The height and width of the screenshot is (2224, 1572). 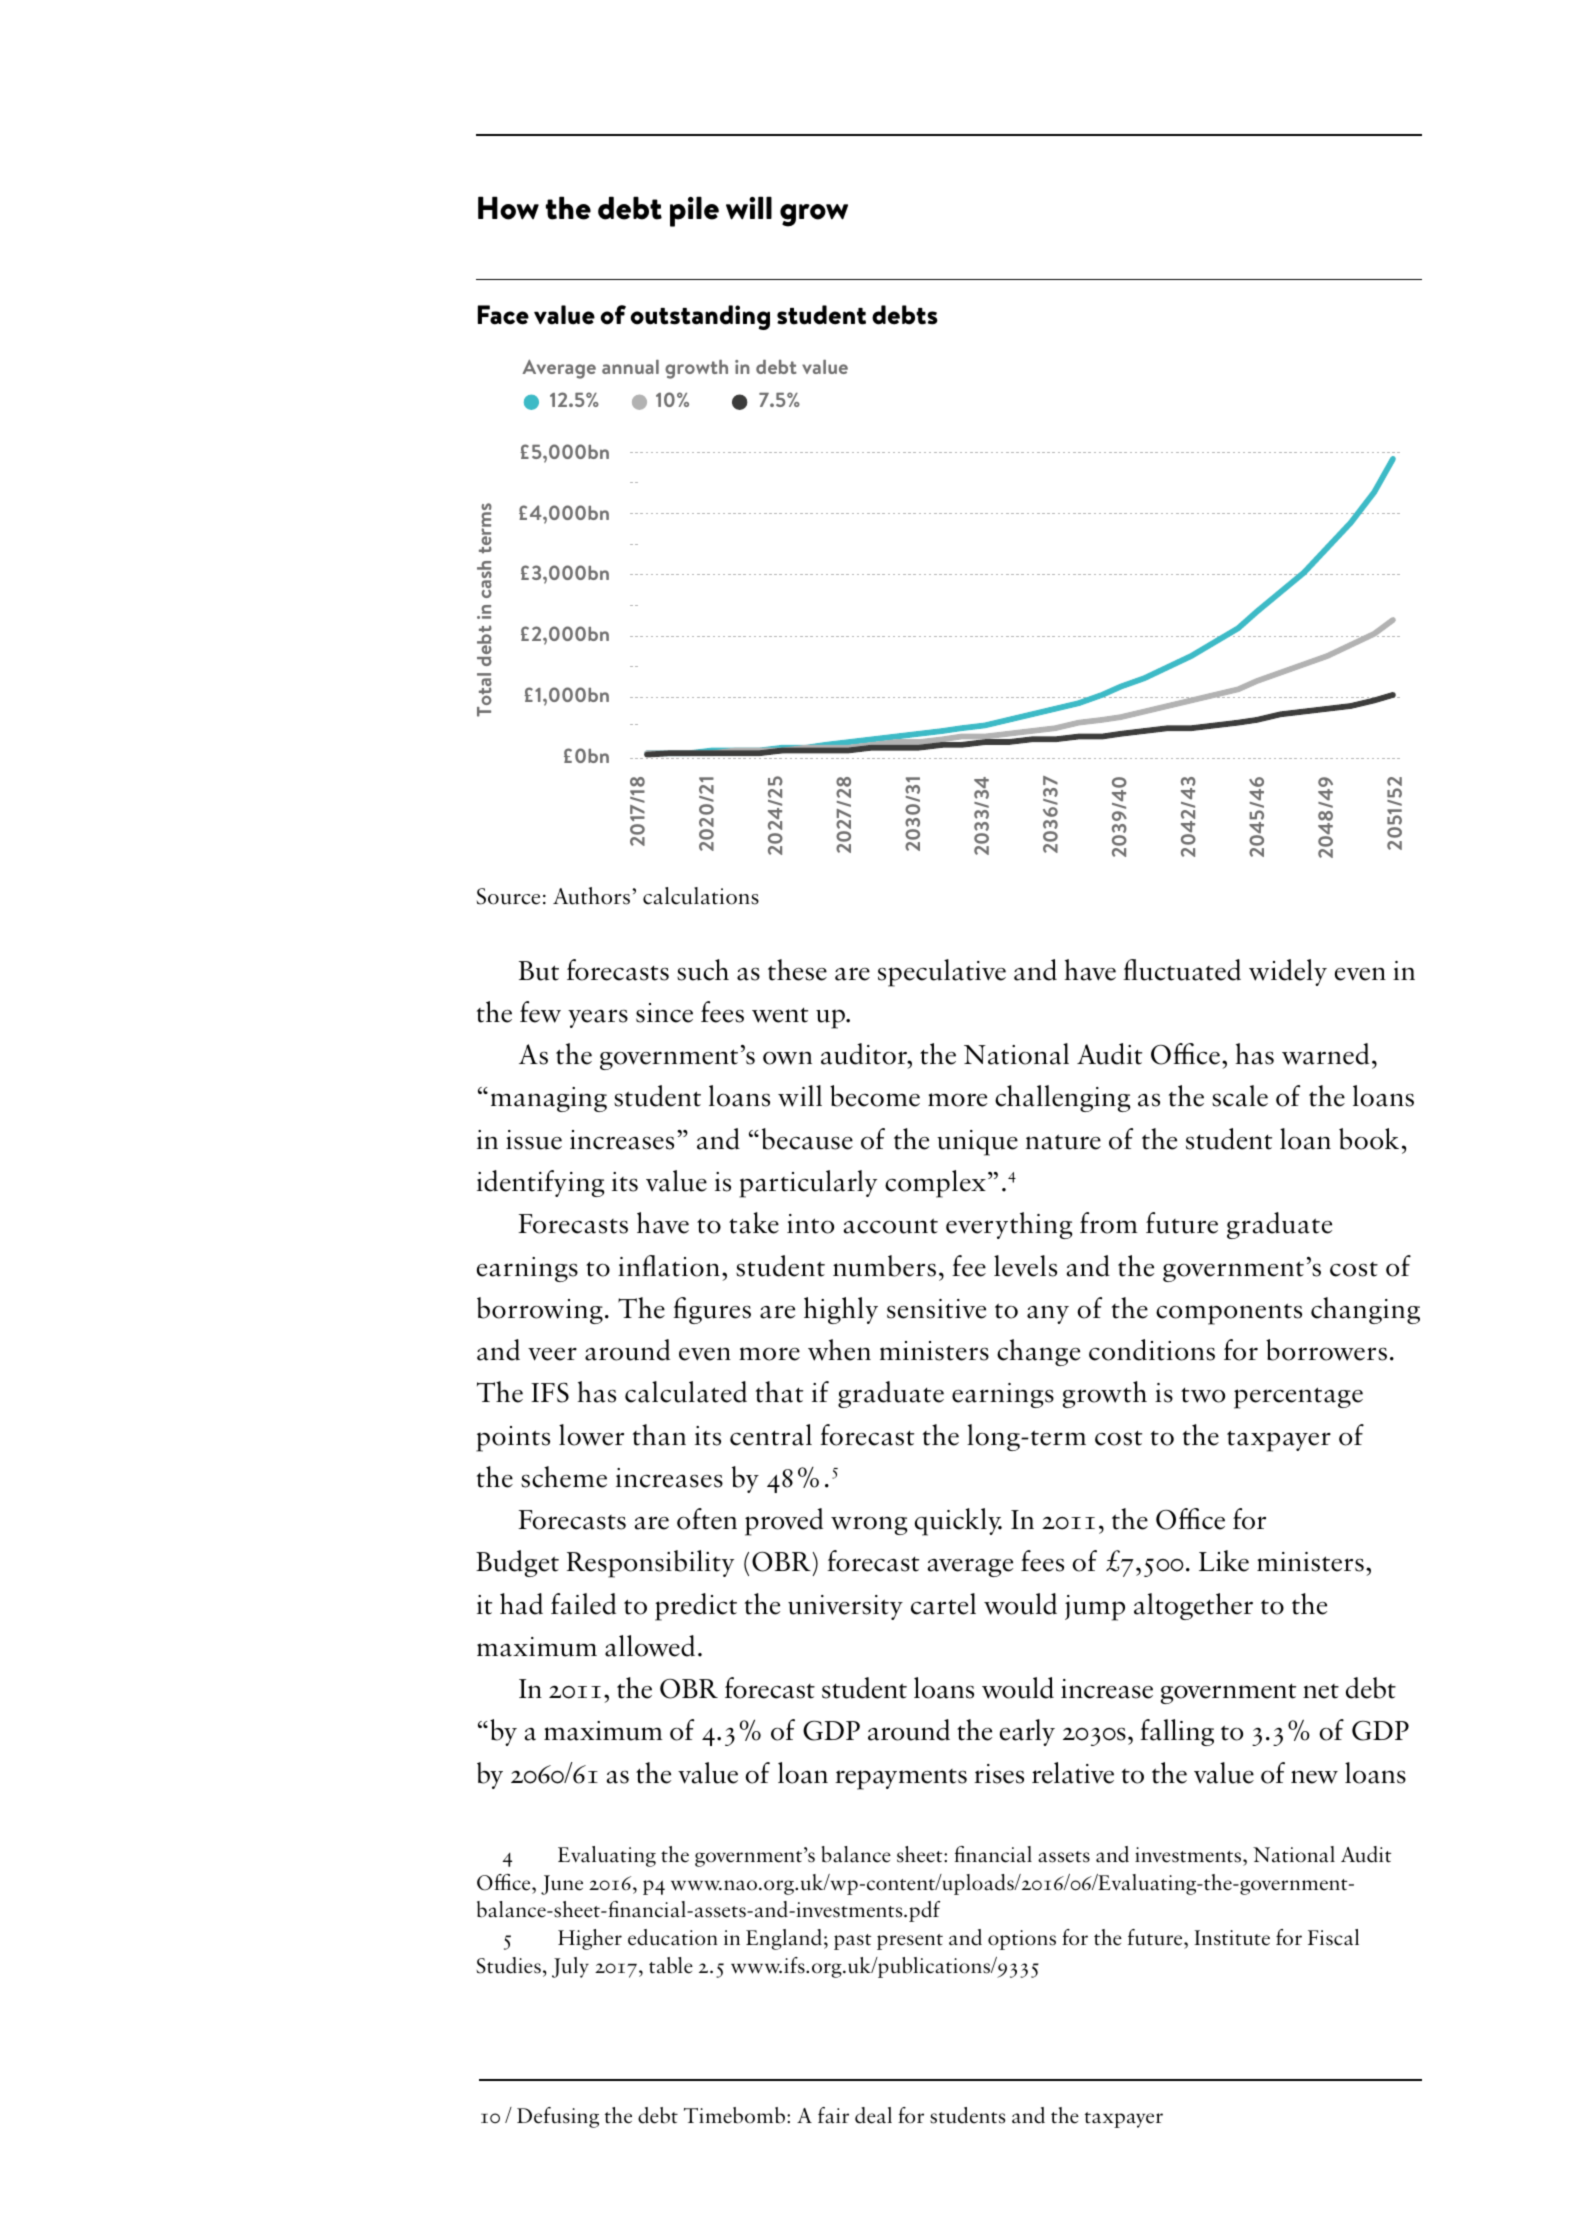 I want to click on Defusing, so click(x=558, y=2117).
